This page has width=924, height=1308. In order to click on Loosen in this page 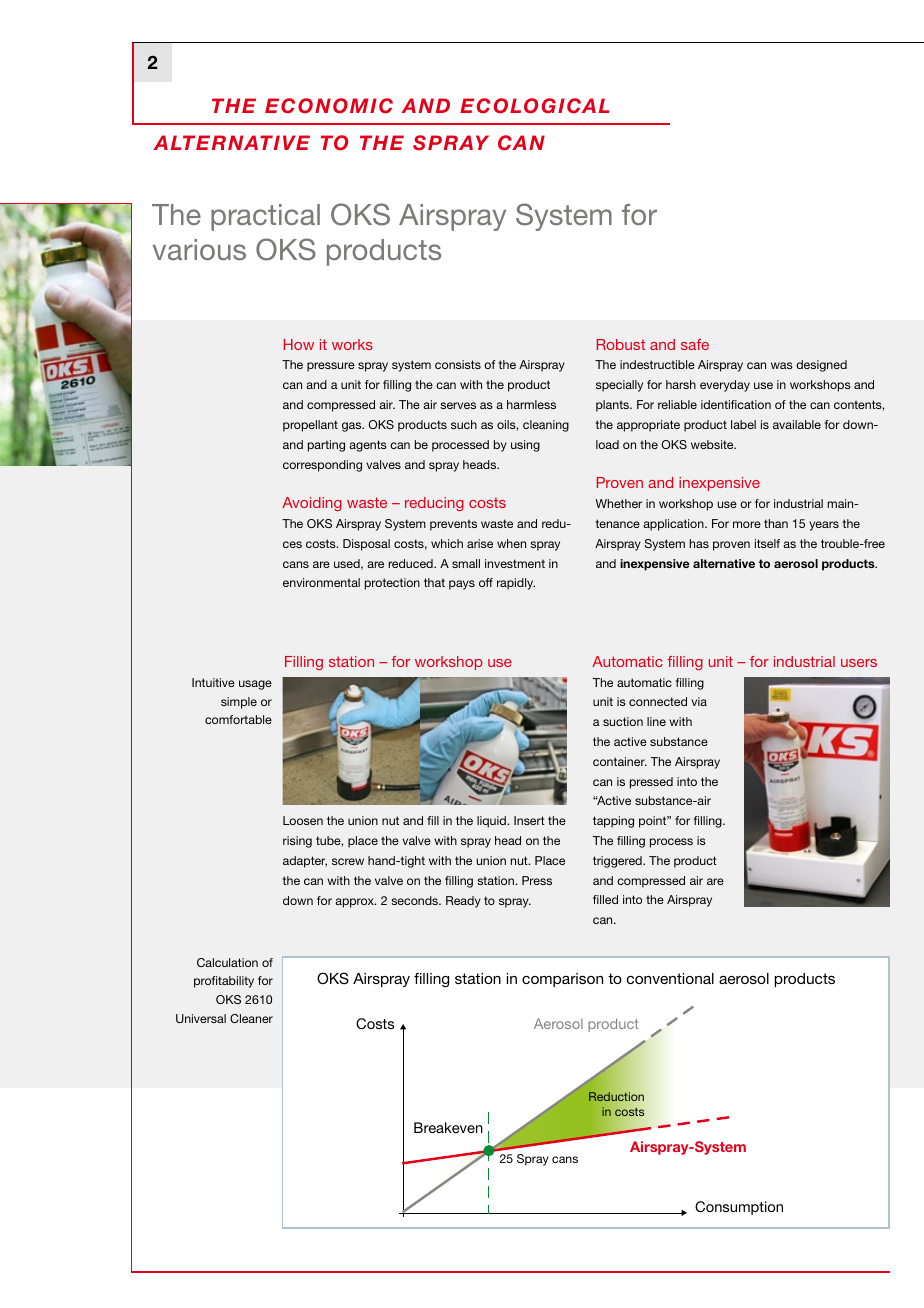, I will do `click(303, 820)`.
